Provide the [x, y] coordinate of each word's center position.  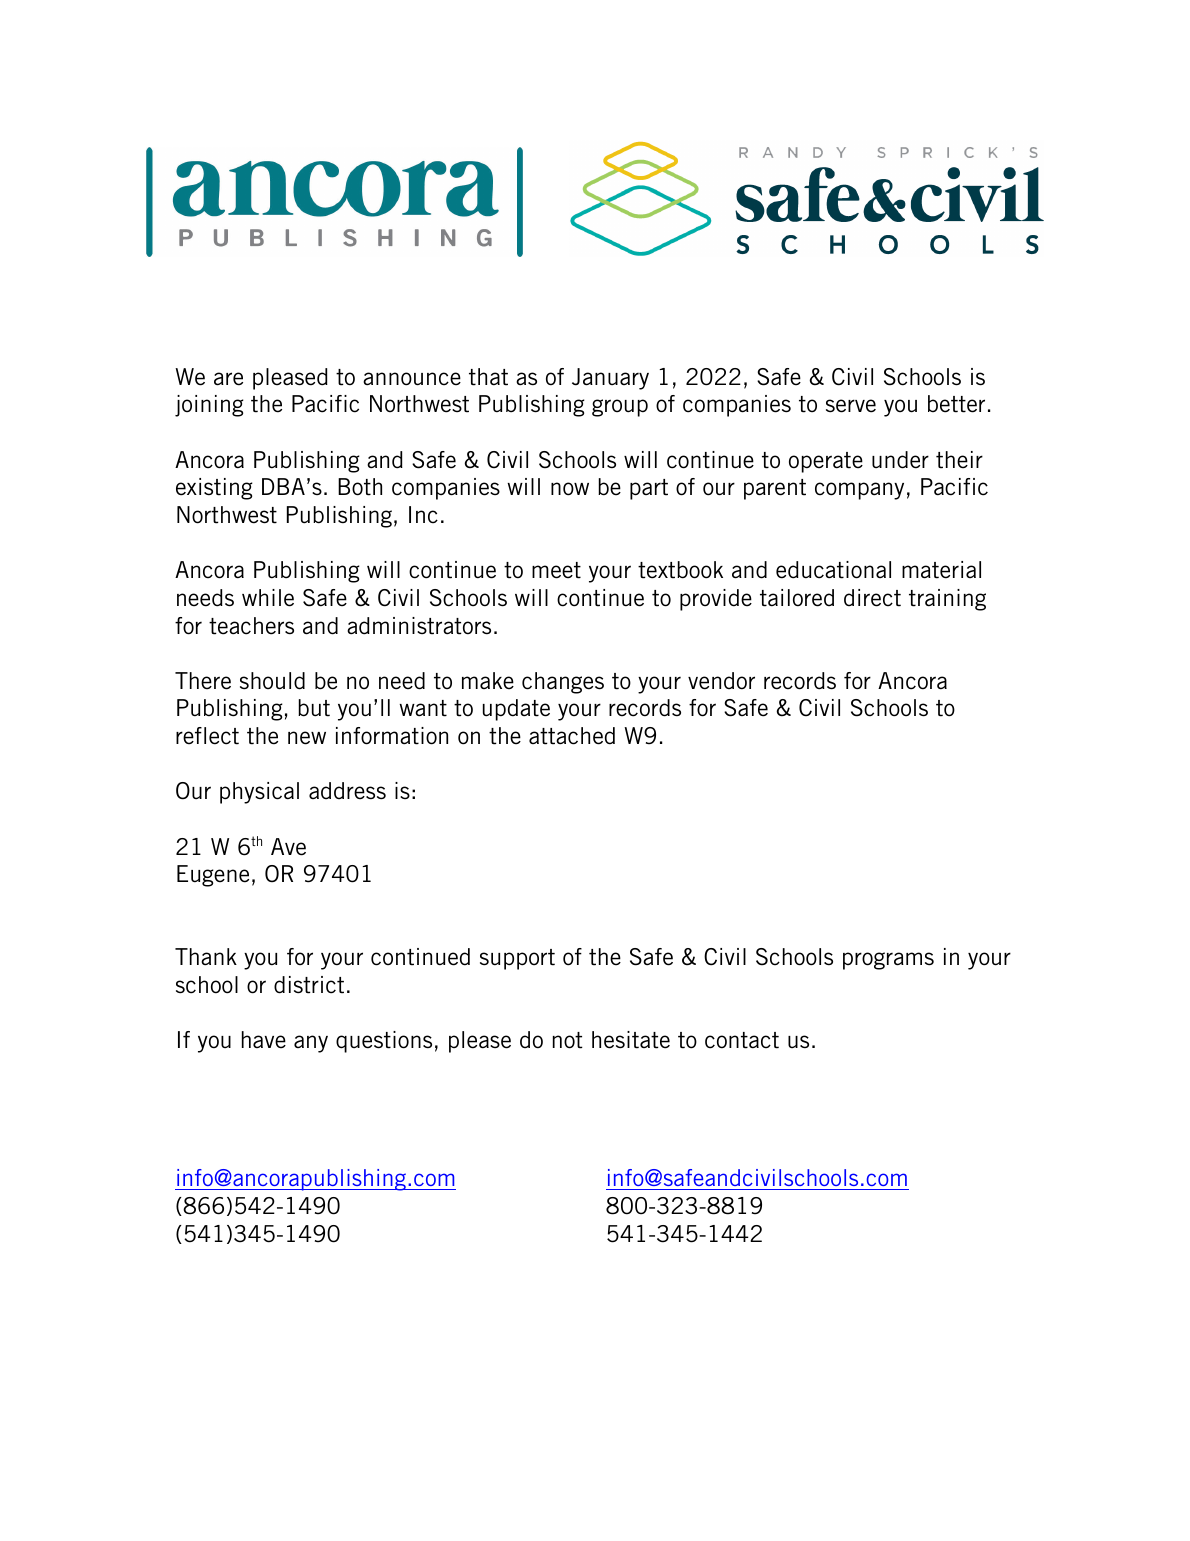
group [620, 408]
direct [872, 598]
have [264, 1040]
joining [209, 406]
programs [888, 961]
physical [259, 793]
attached [572, 736]
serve [851, 406]
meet [556, 570]
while [268, 598]
